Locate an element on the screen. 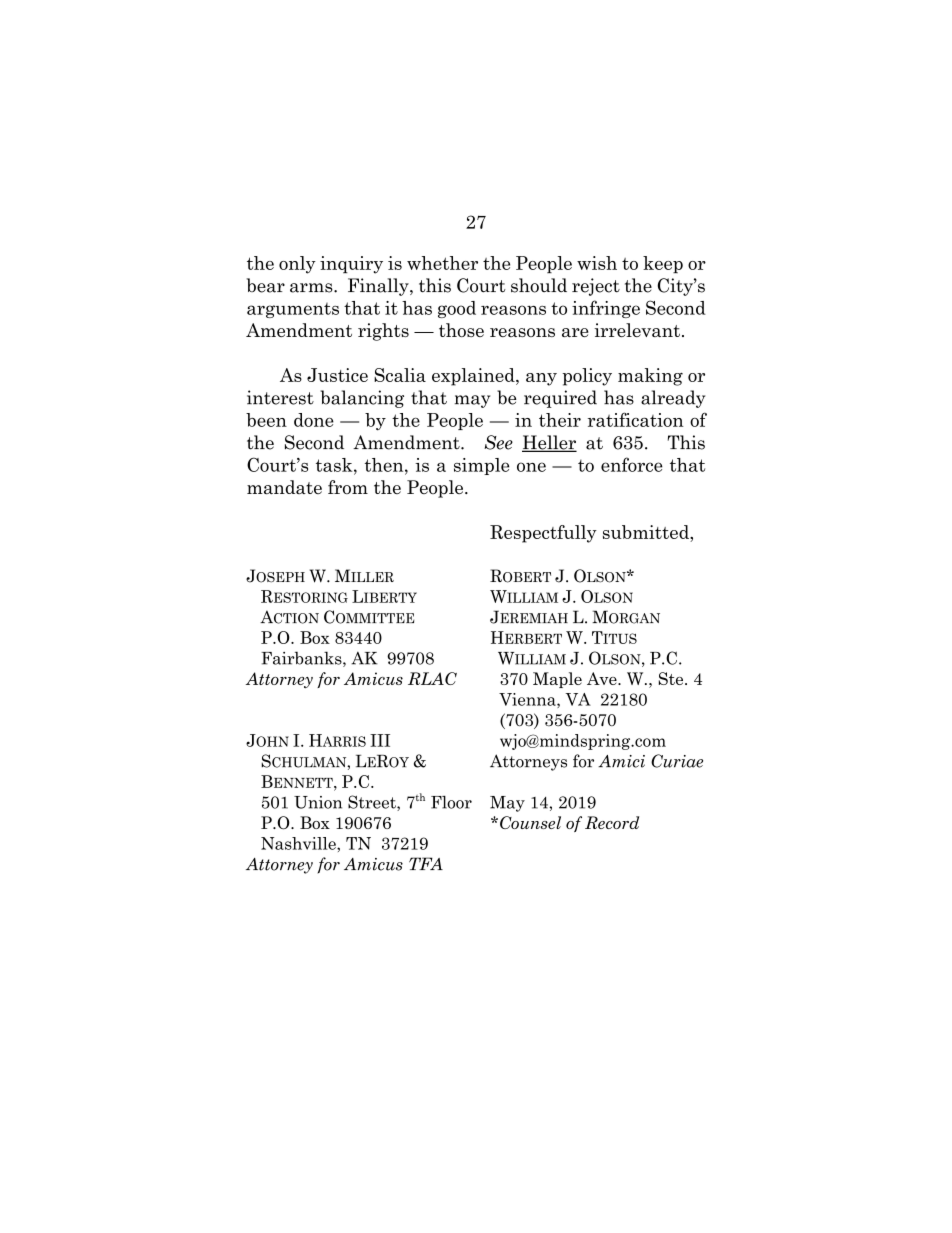 This screenshot has height=1233, width=952. Respectfully is located at coordinates (543, 534).
